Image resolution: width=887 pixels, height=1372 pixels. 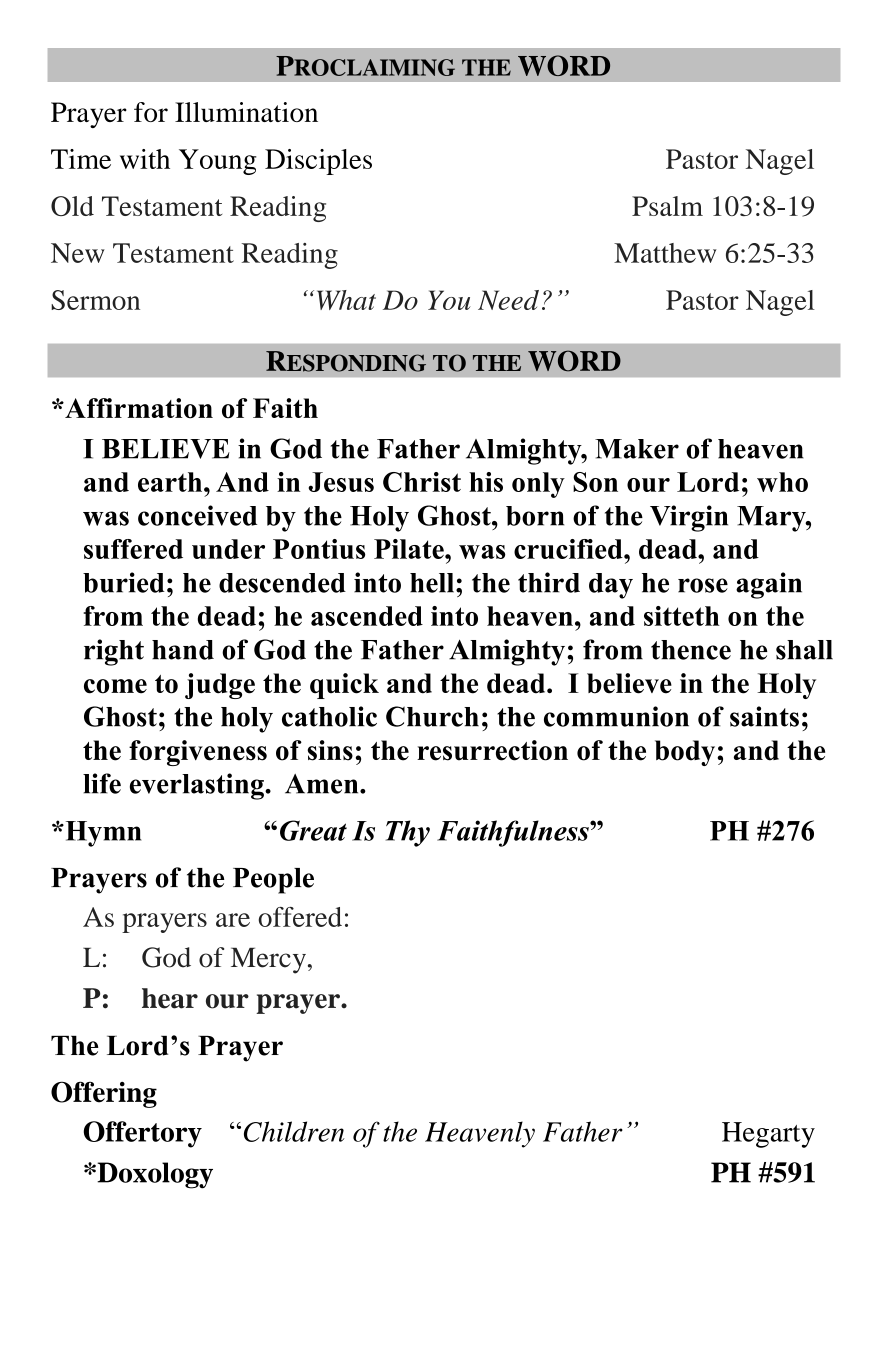 What do you see at coordinates (183, 650) in the document?
I see `hand` at bounding box center [183, 650].
